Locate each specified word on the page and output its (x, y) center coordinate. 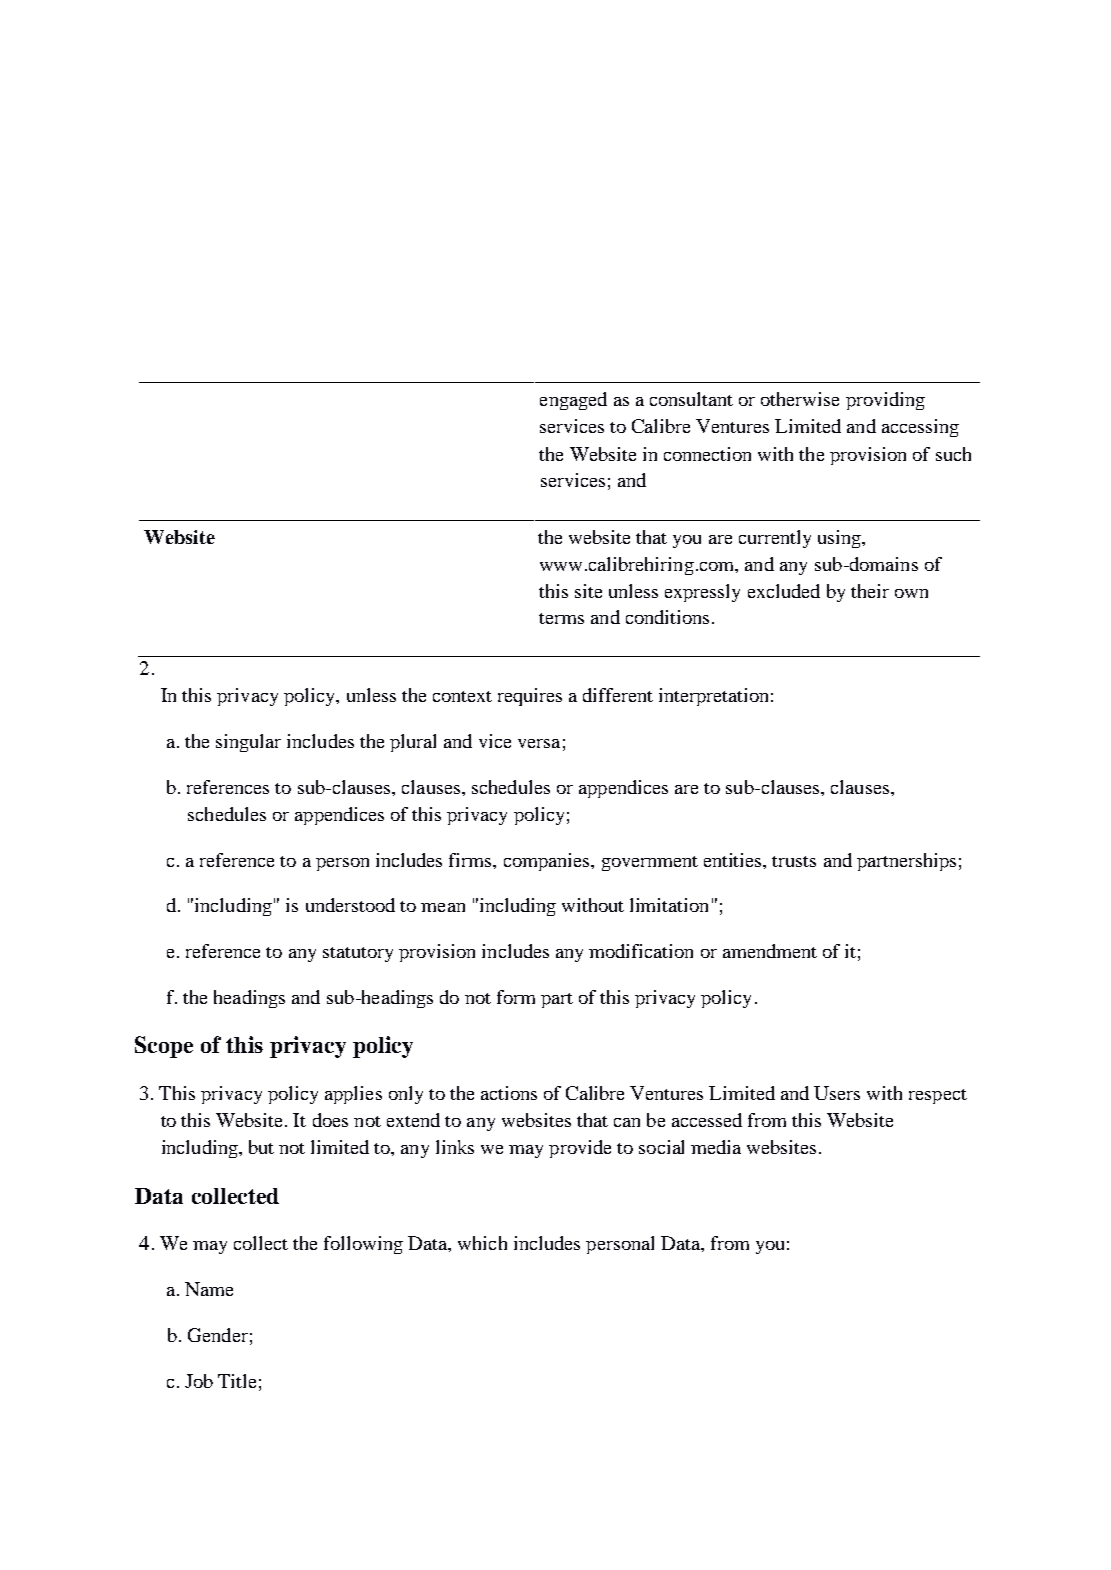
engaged (573, 401)
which (482, 1243)
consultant (691, 399)
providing (885, 401)
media (716, 1147)
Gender (218, 1335)
